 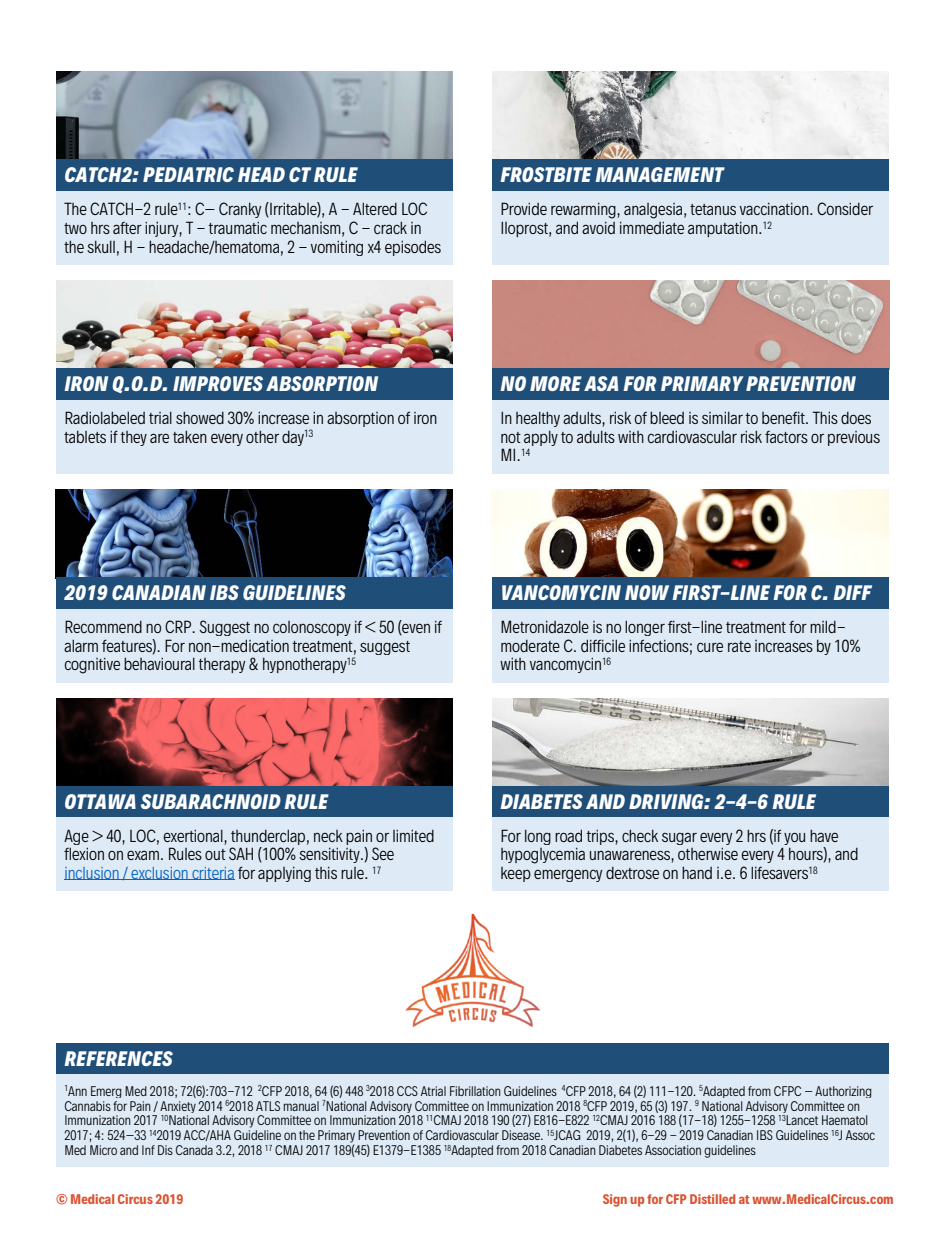 What do you see at coordinates (188, 174) in the image?
I see `PEDIATRIC` at bounding box center [188, 174].
